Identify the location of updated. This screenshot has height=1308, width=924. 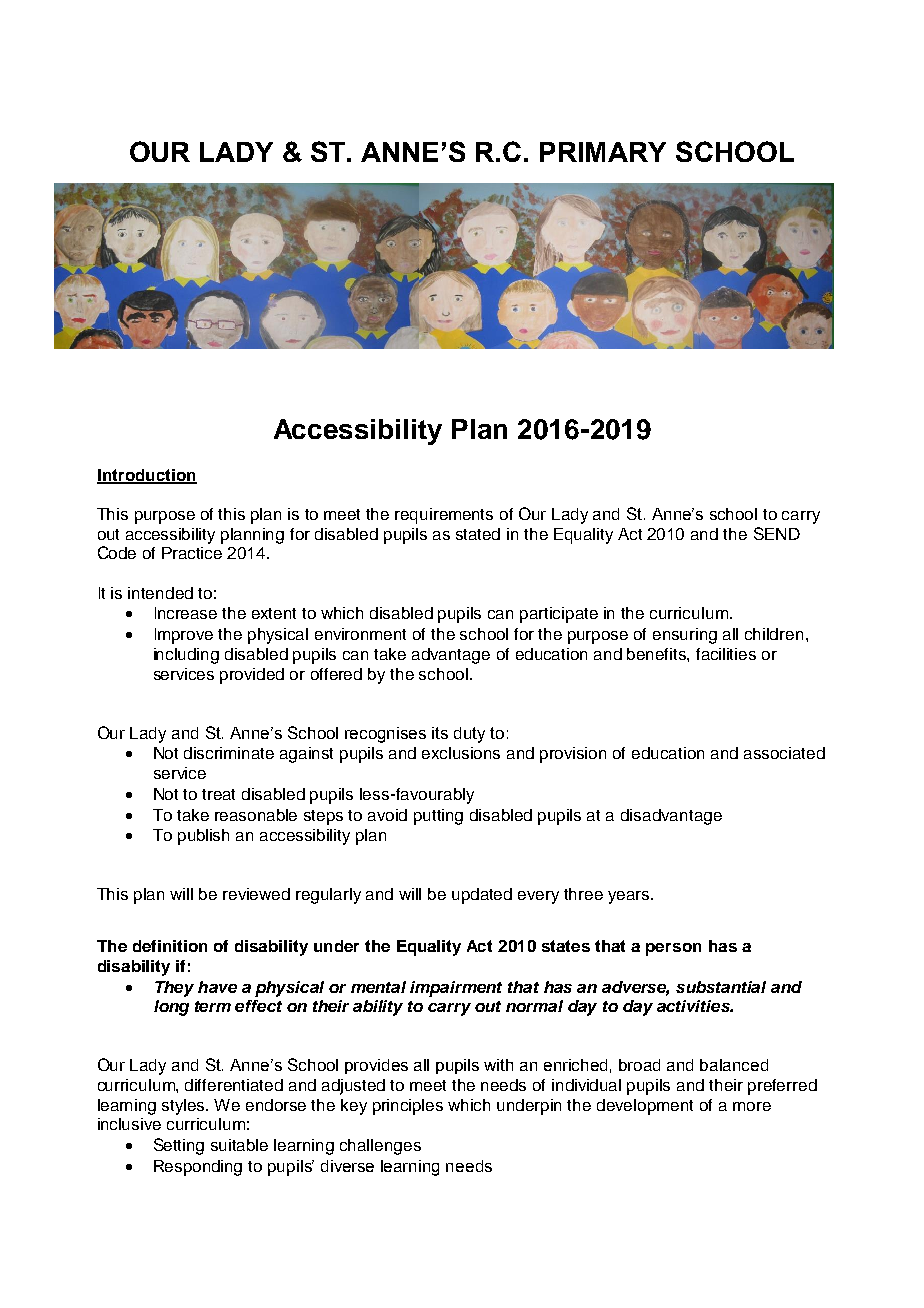
(482, 896).
